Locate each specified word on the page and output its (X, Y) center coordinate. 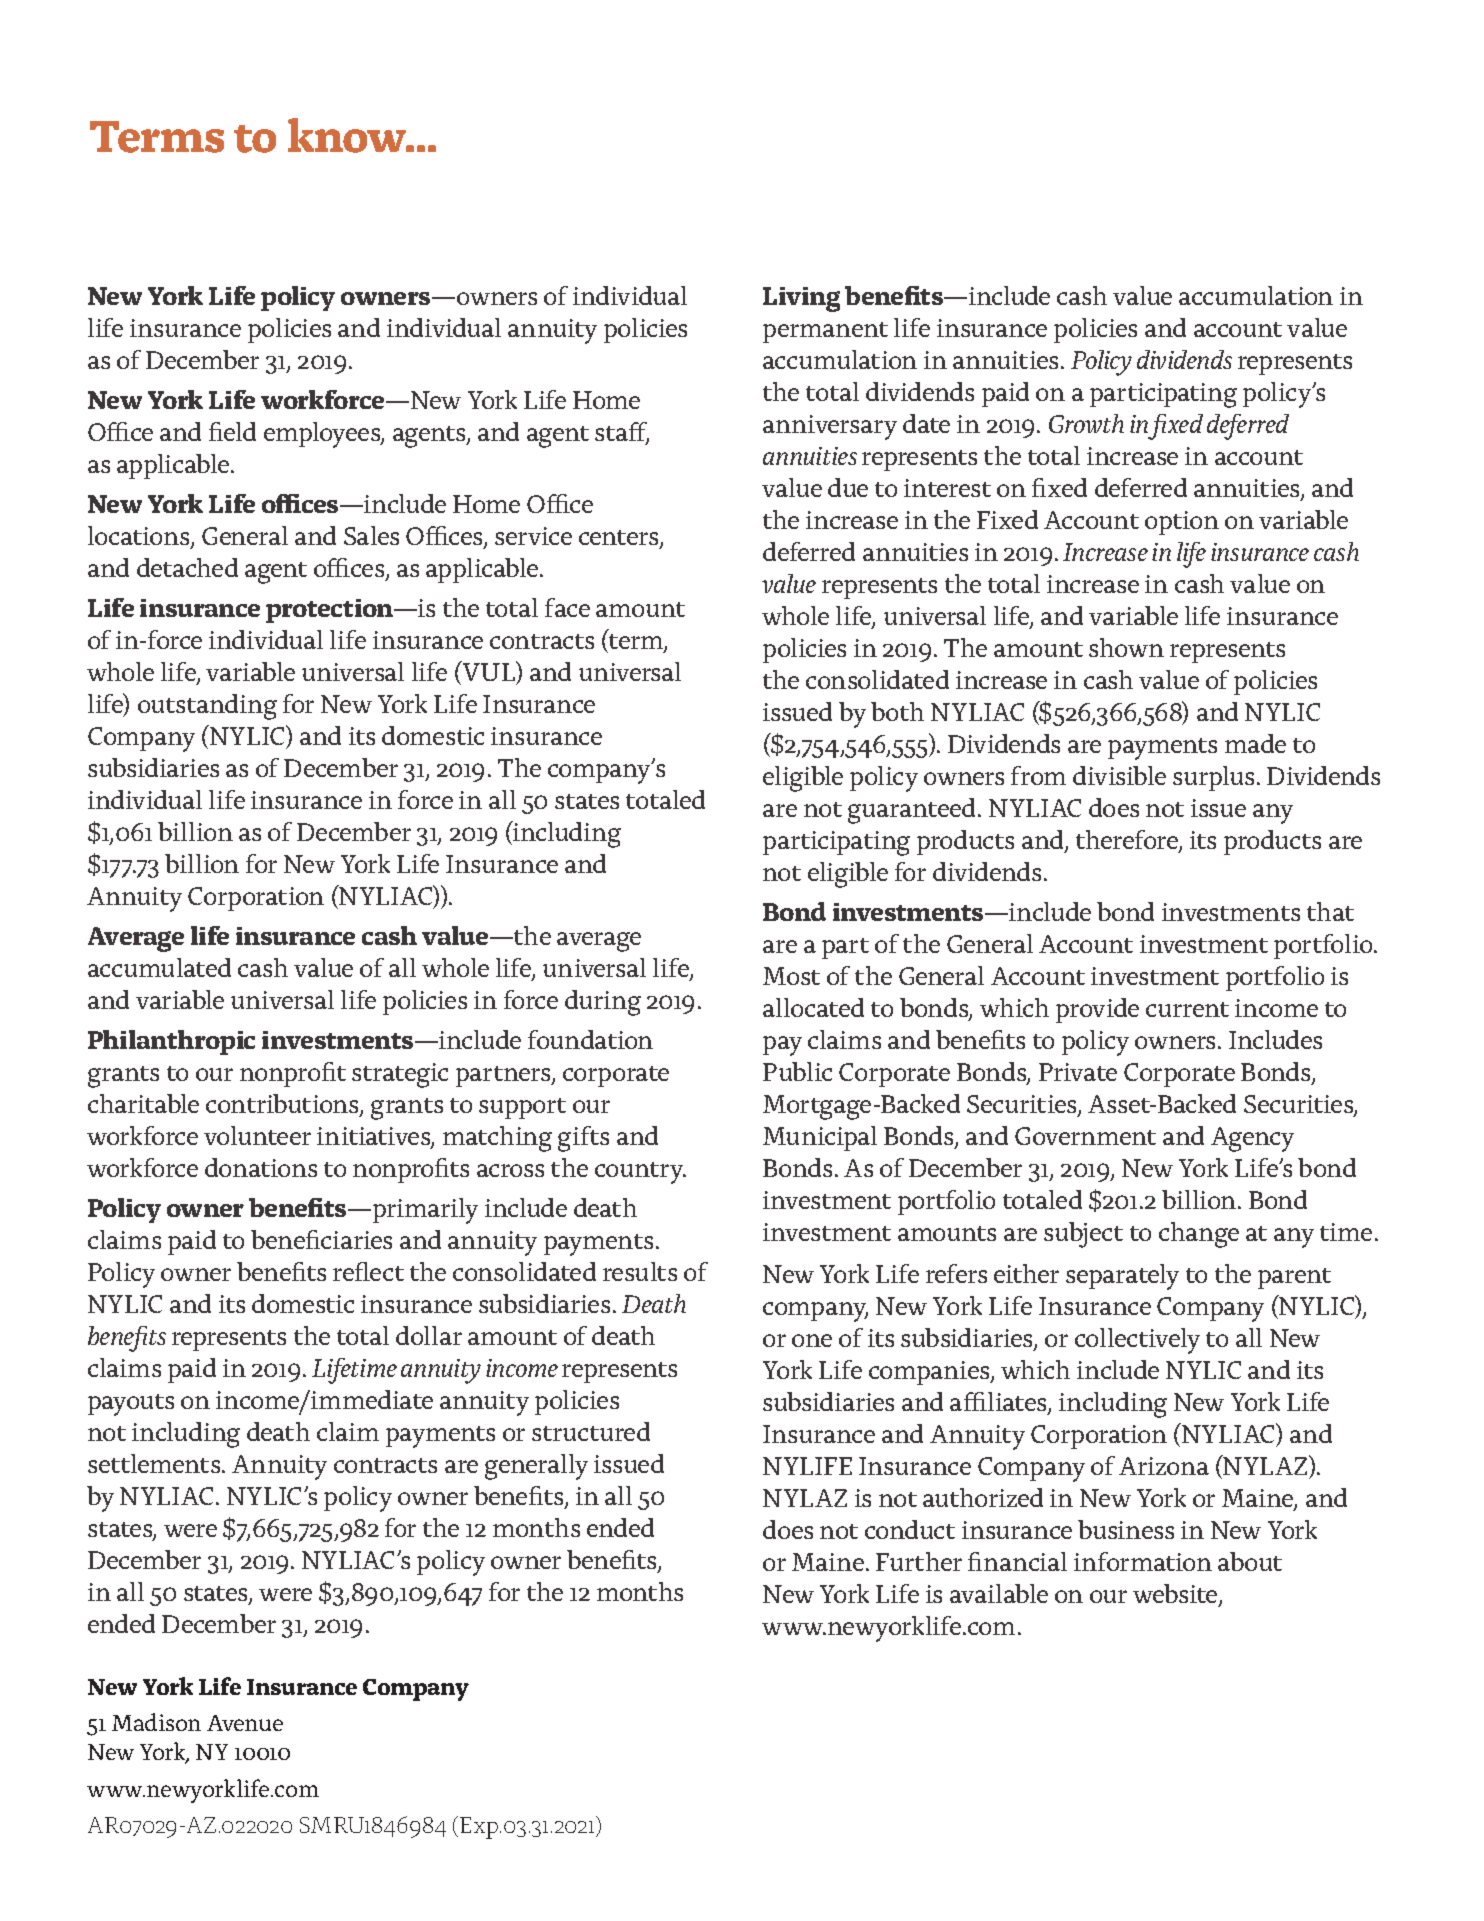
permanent (825, 332)
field (232, 431)
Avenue (245, 1723)
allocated (813, 1007)
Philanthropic (171, 1042)
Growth (1086, 423)
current (1187, 1009)
